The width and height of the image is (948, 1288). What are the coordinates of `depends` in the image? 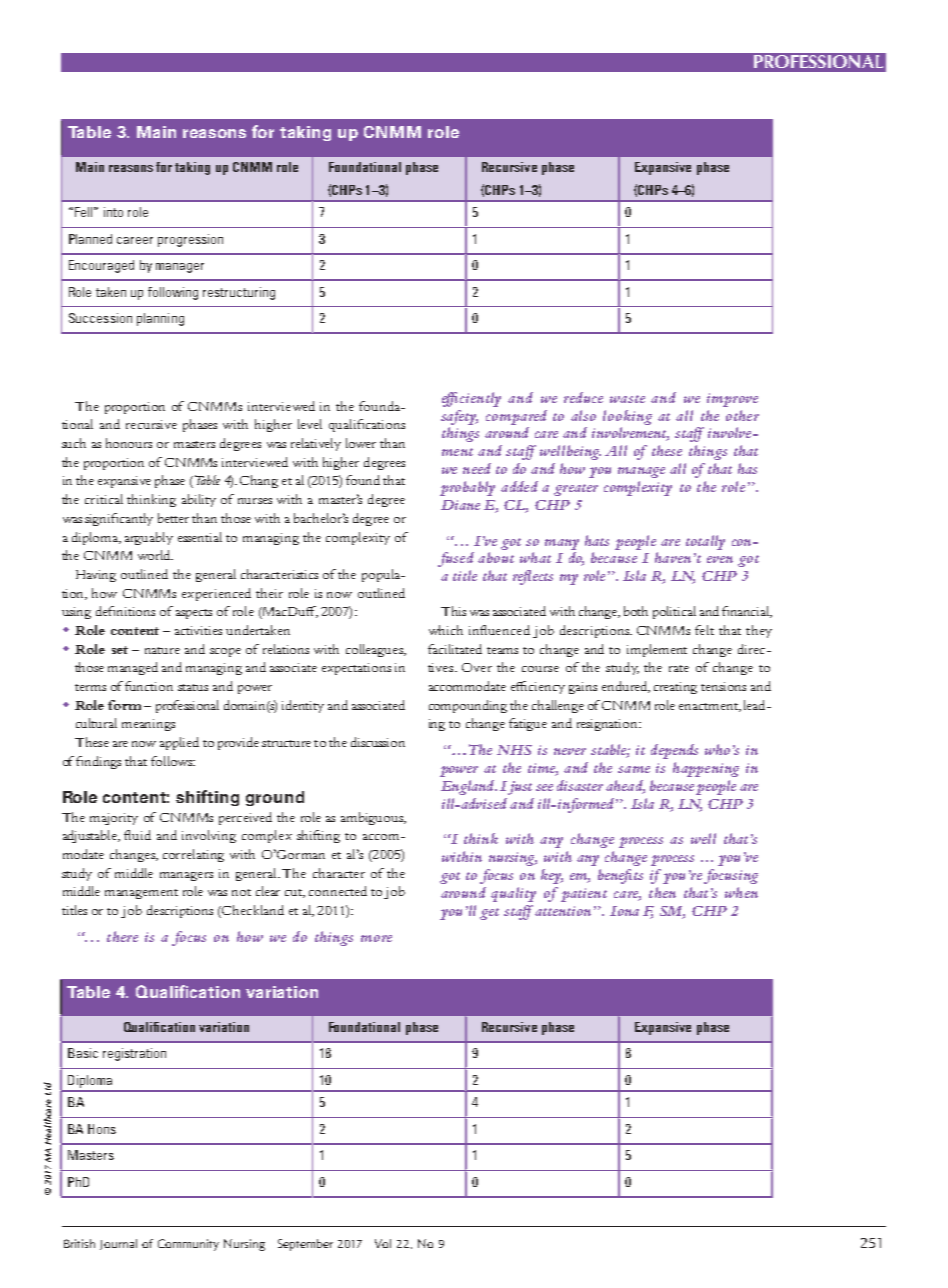 It's located at (674, 751).
